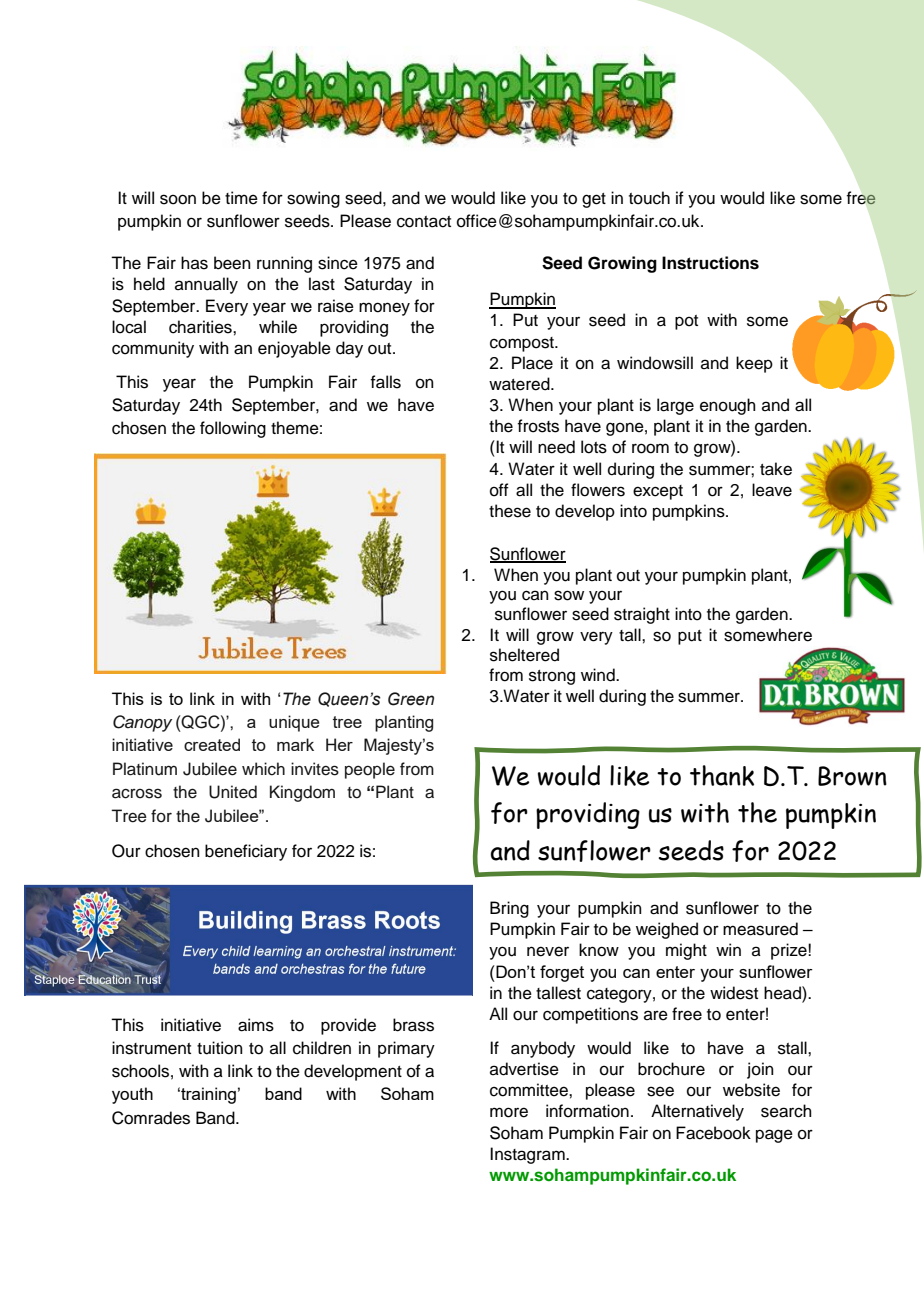 This screenshot has height=1308, width=924. What do you see at coordinates (246, 852) in the screenshot?
I see `beneficiary` at bounding box center [246, 852].
